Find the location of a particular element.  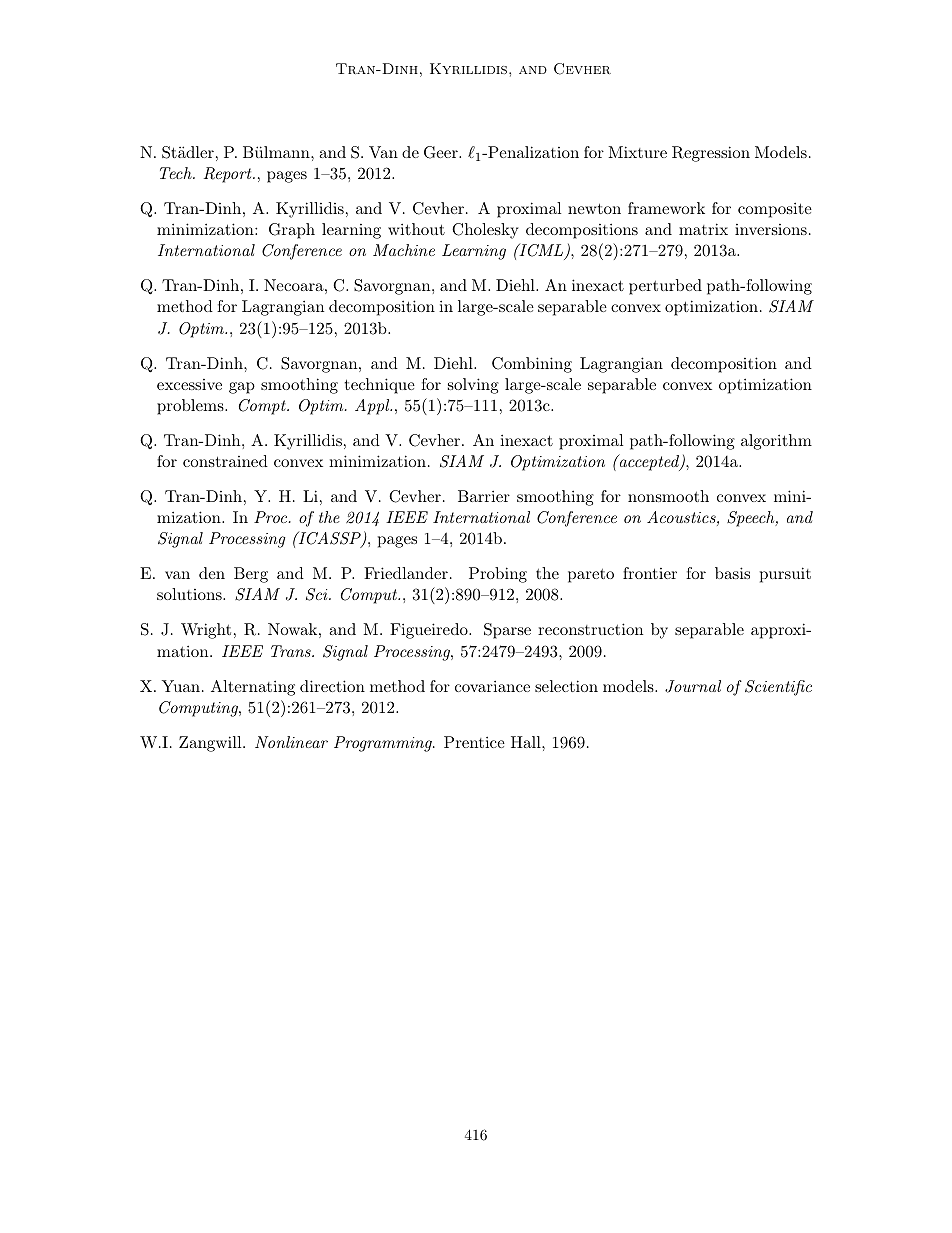

Report is located at coordinates (229, 175).
